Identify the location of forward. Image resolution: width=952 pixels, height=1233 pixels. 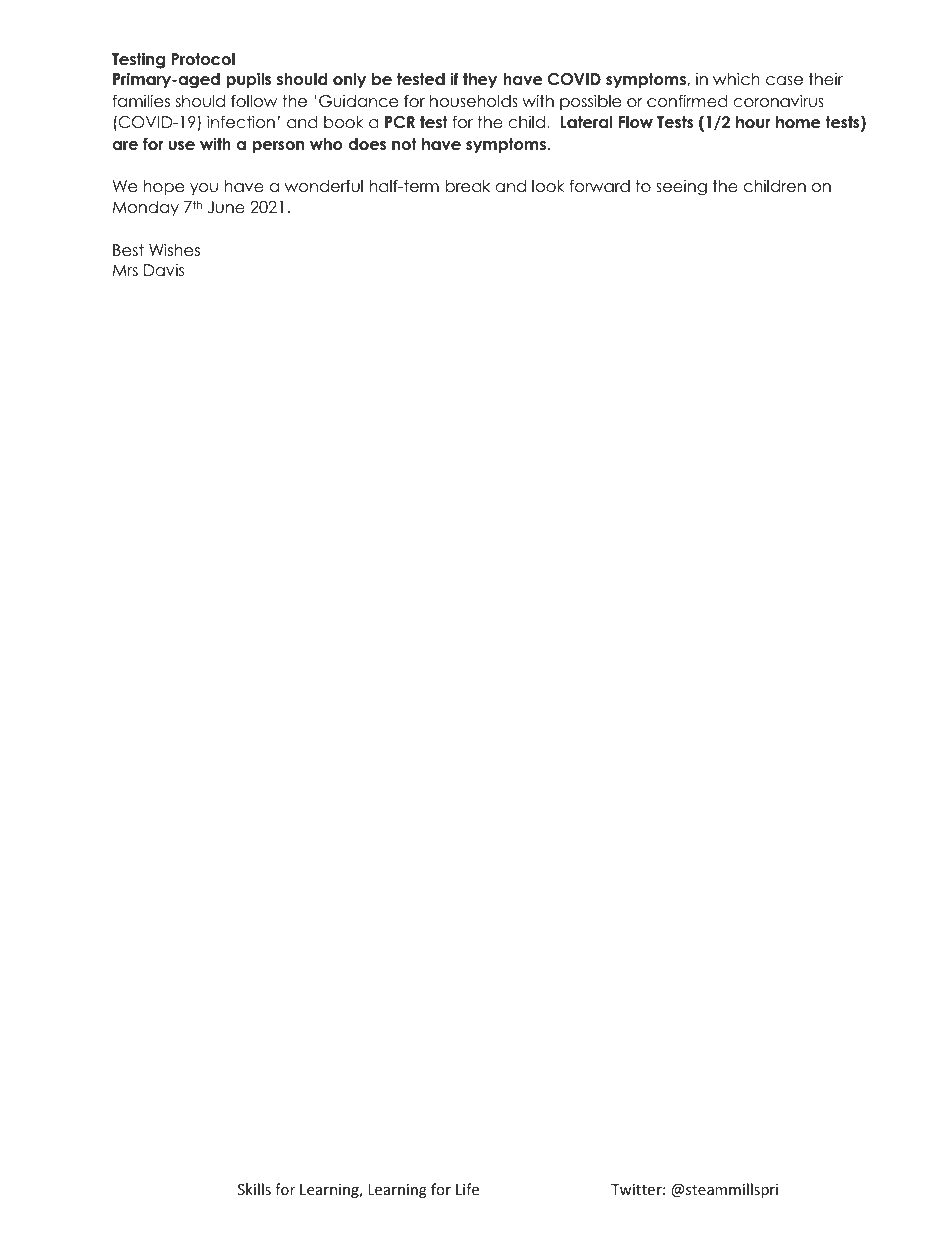
(599, 186).
